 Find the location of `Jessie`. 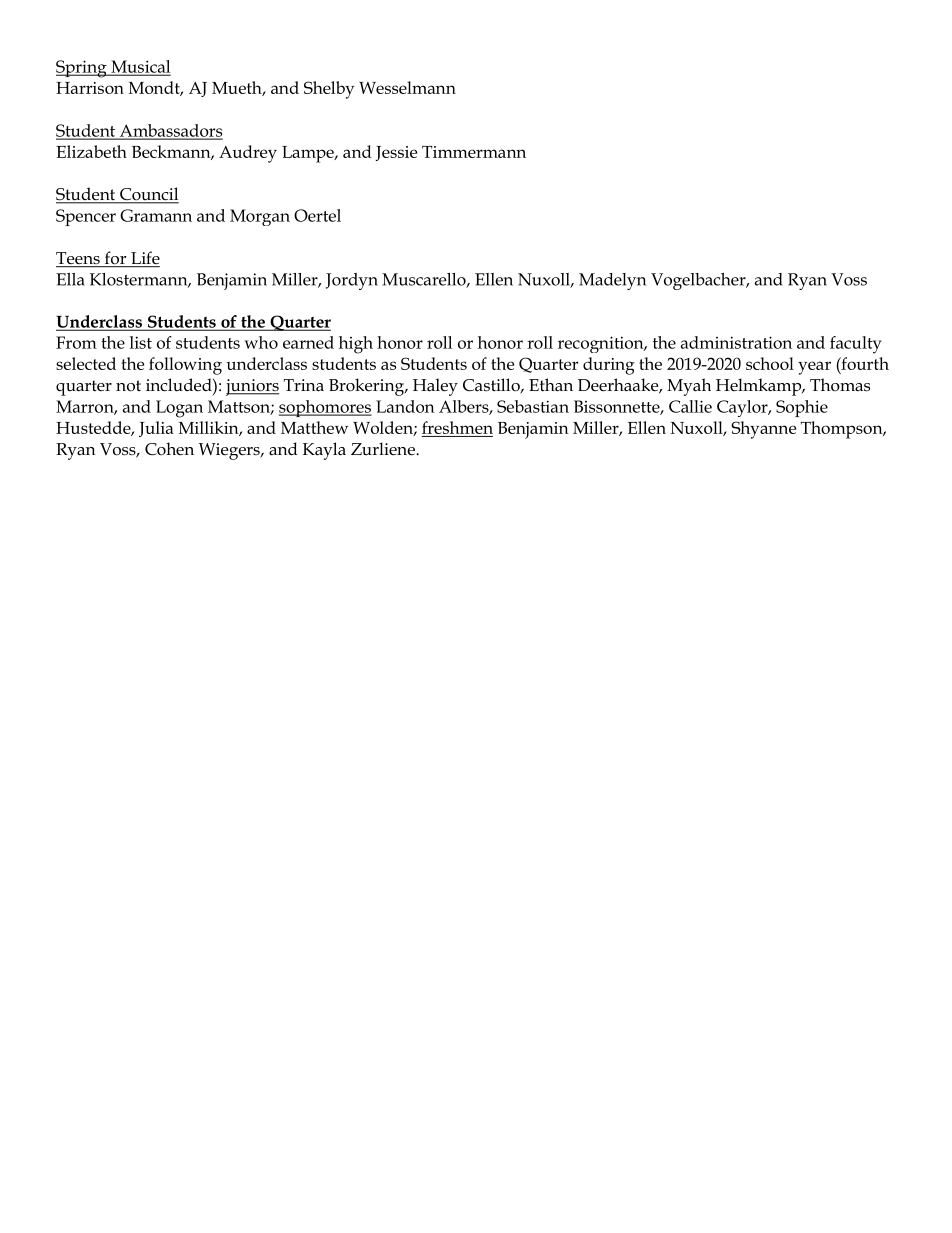

Jessie is located at coordinates (396, 153).
